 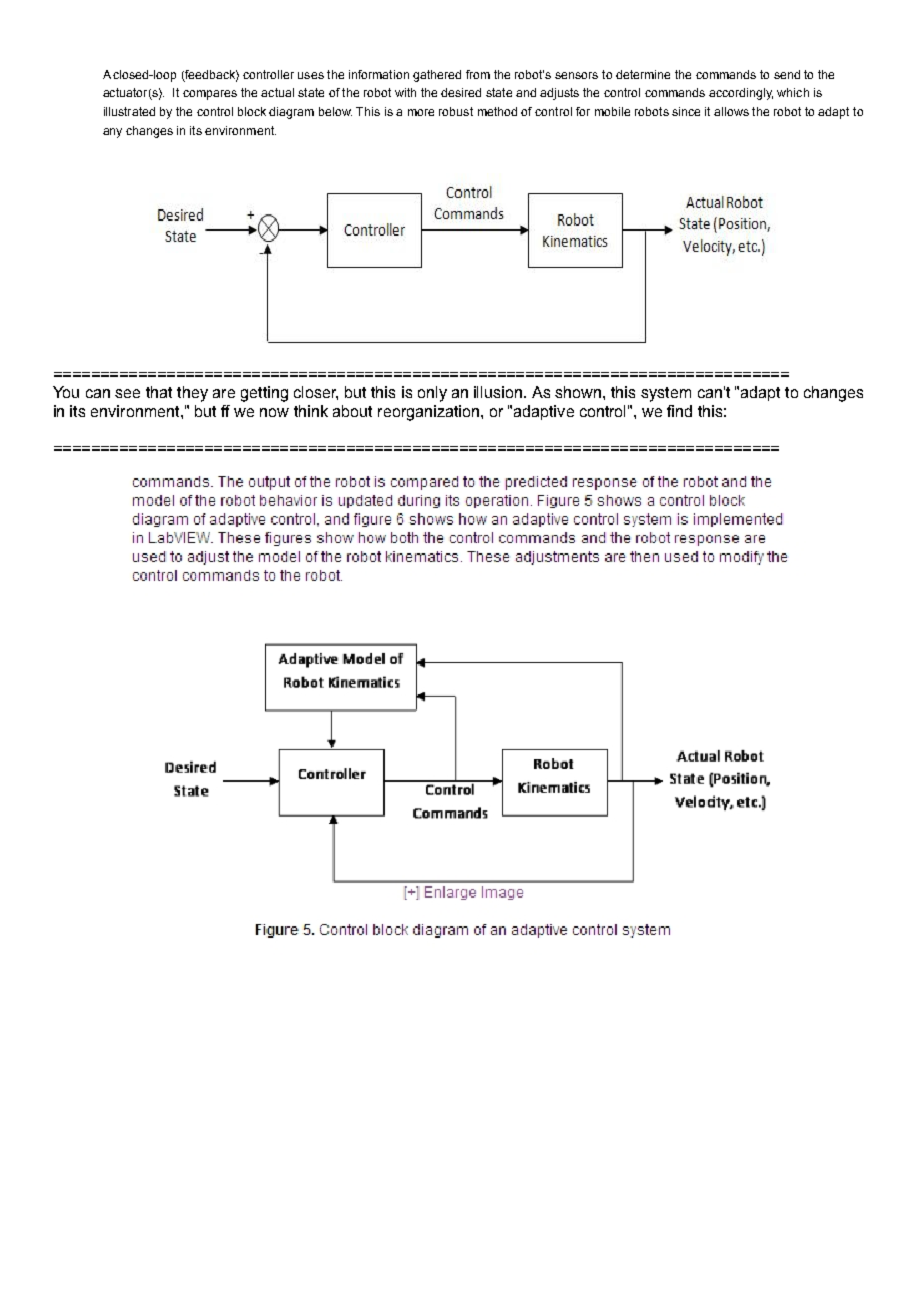 What do you see at coordinates (666, 394) in the screenshot?
I see `system` at bounding box center [666, 394].
